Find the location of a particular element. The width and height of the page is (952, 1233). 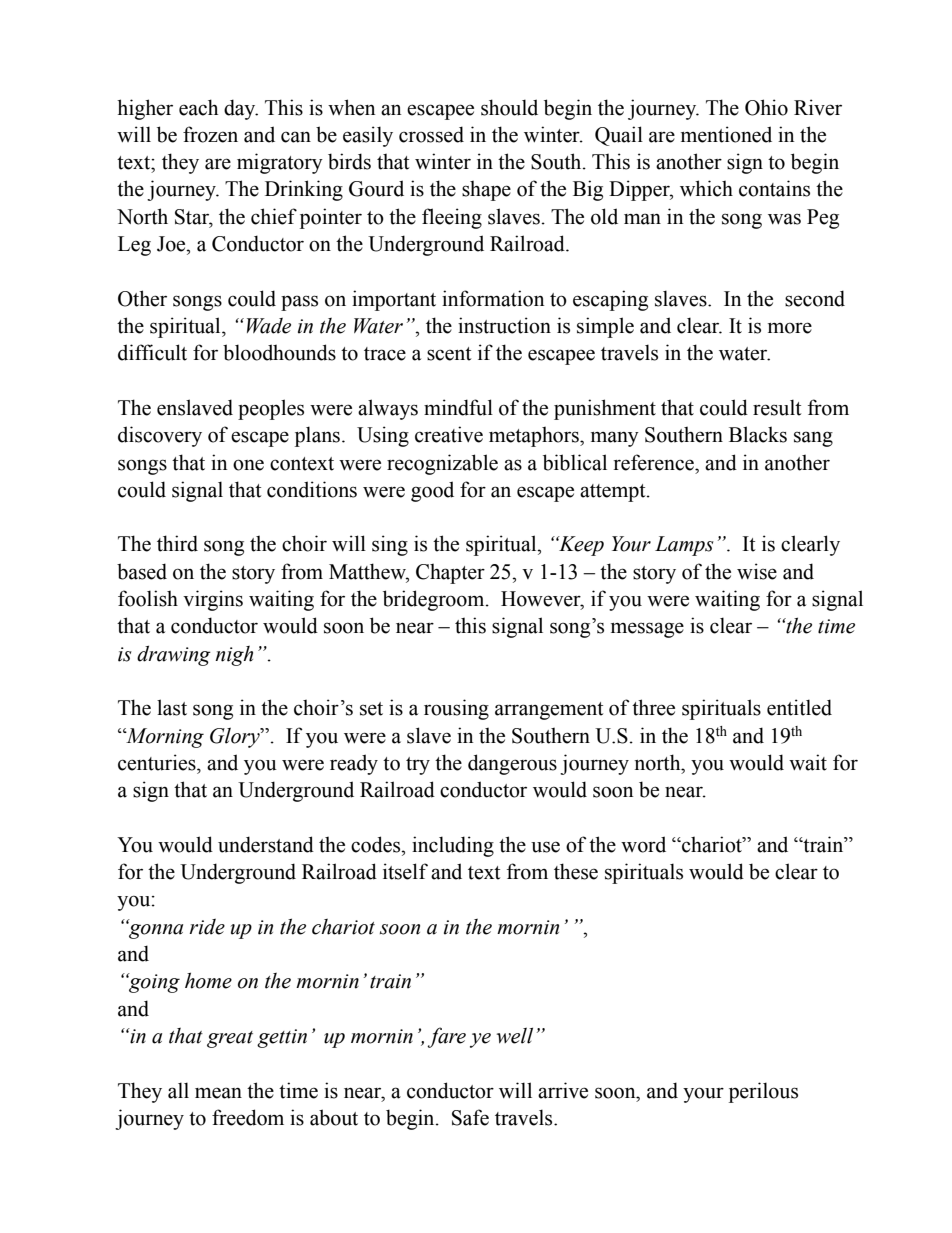

gonna is located at coordinates (155, 930).
